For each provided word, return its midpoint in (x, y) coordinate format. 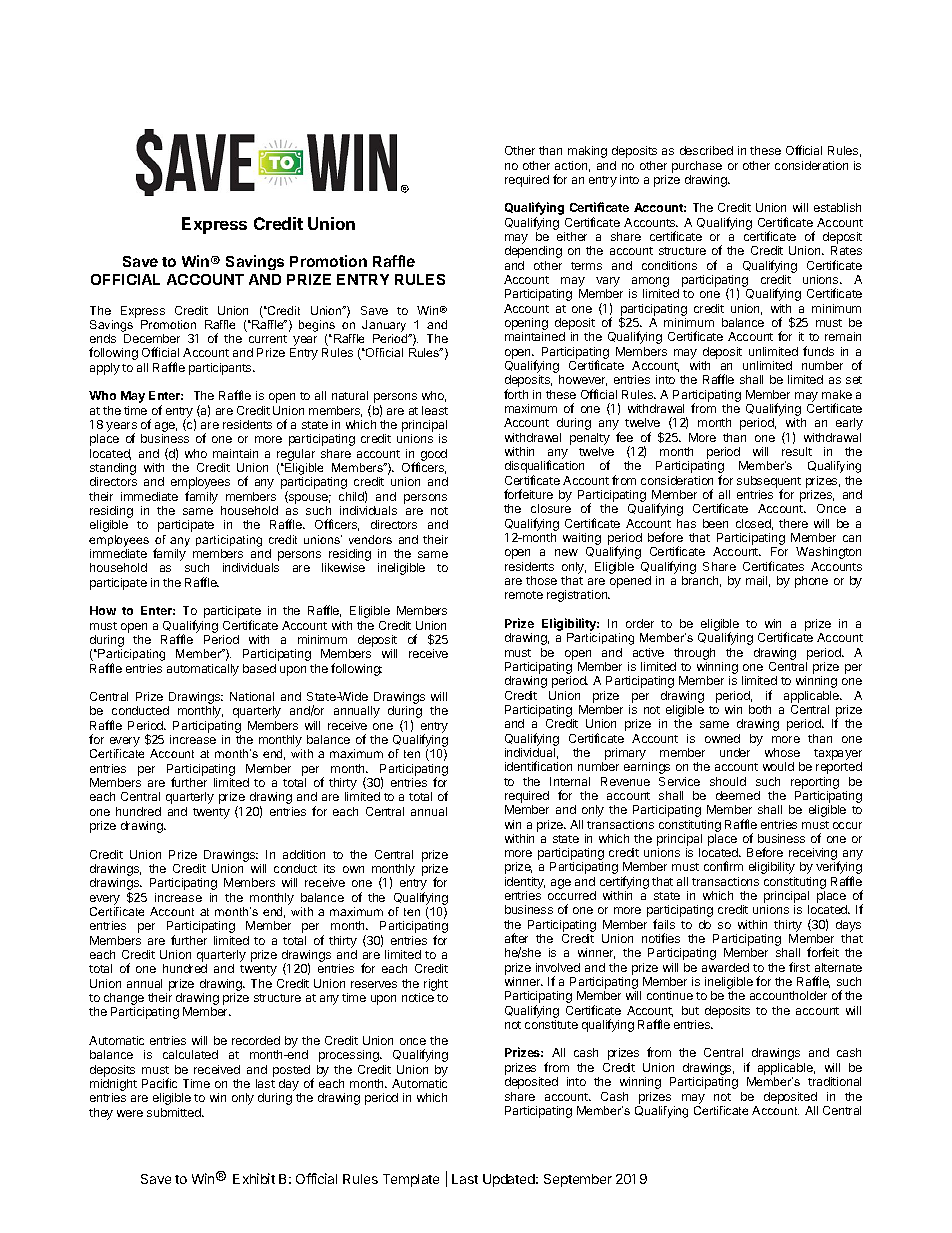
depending (533, 252)
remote (524, 595)
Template (411, 1180)
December (152, 338)
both (760, 709)
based (259, 668)
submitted (175, 1112)
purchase (697, 167)
